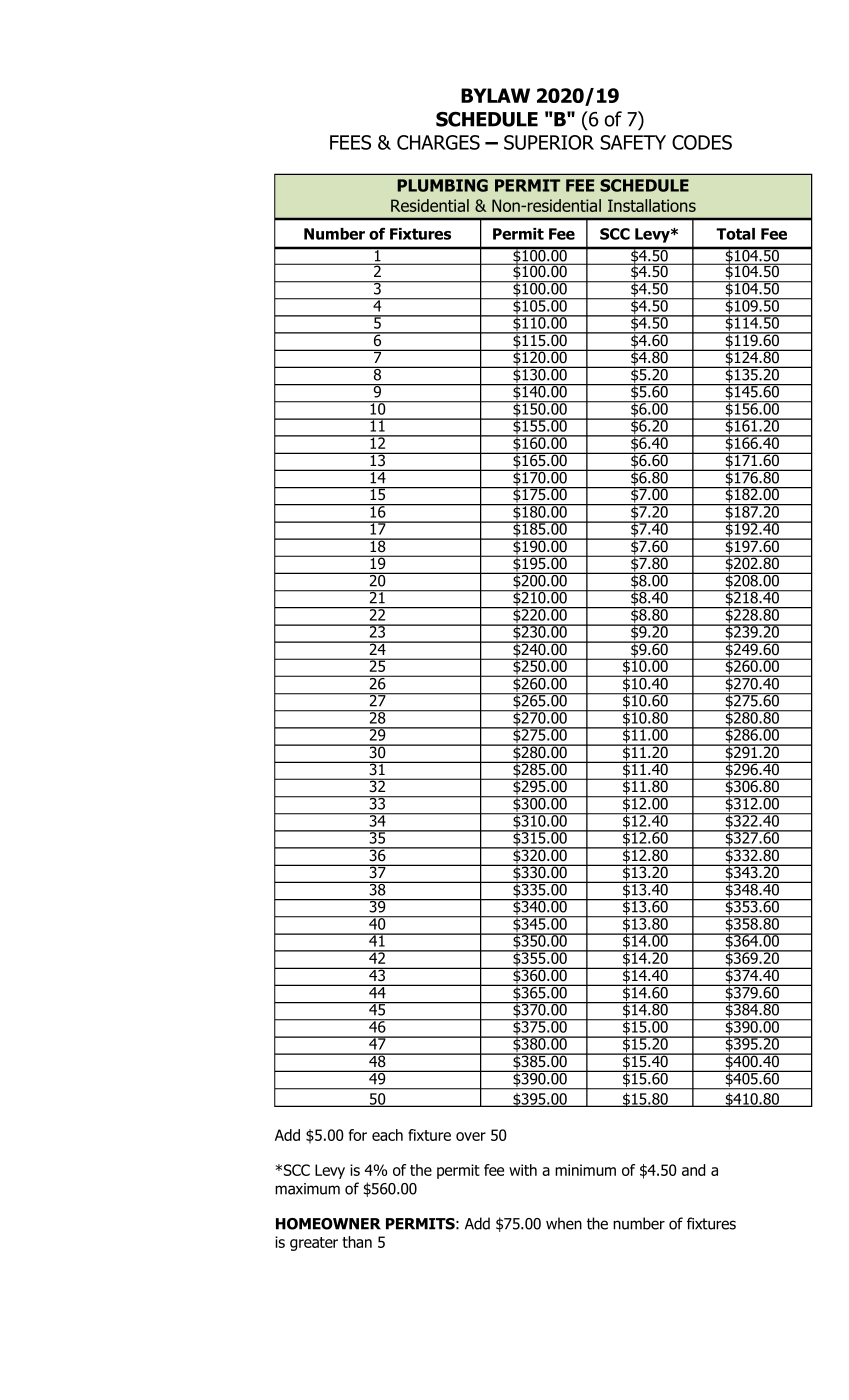  What do you see at coordinates (585, 1170) in the screenshot?
I see `minimum` at bounding box center [585, 1170].
